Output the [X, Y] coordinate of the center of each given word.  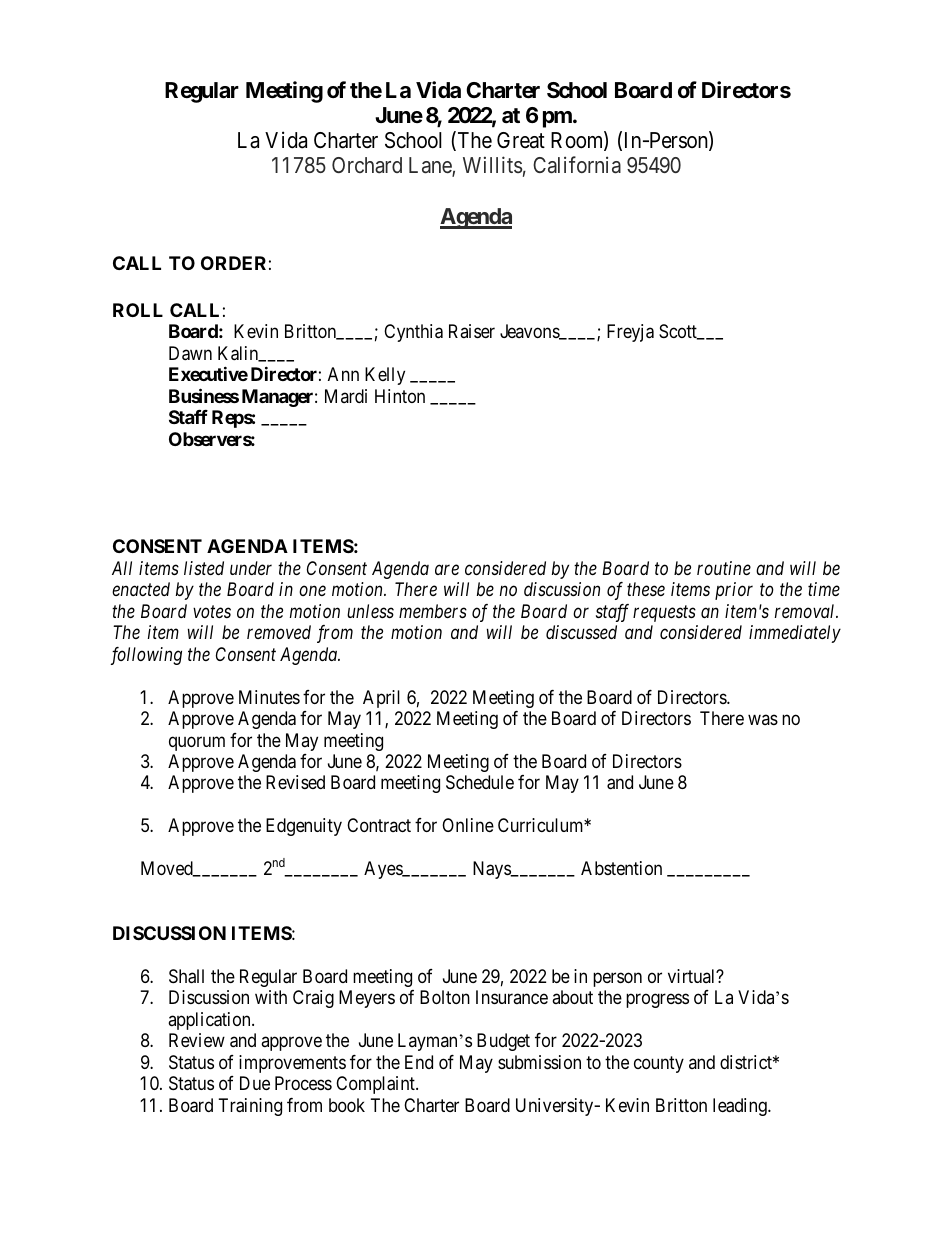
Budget [503, 1042]
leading [741, 1107]
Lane [431, 166]
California [577, 165]
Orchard [367, 165]
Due [255, 1083]
